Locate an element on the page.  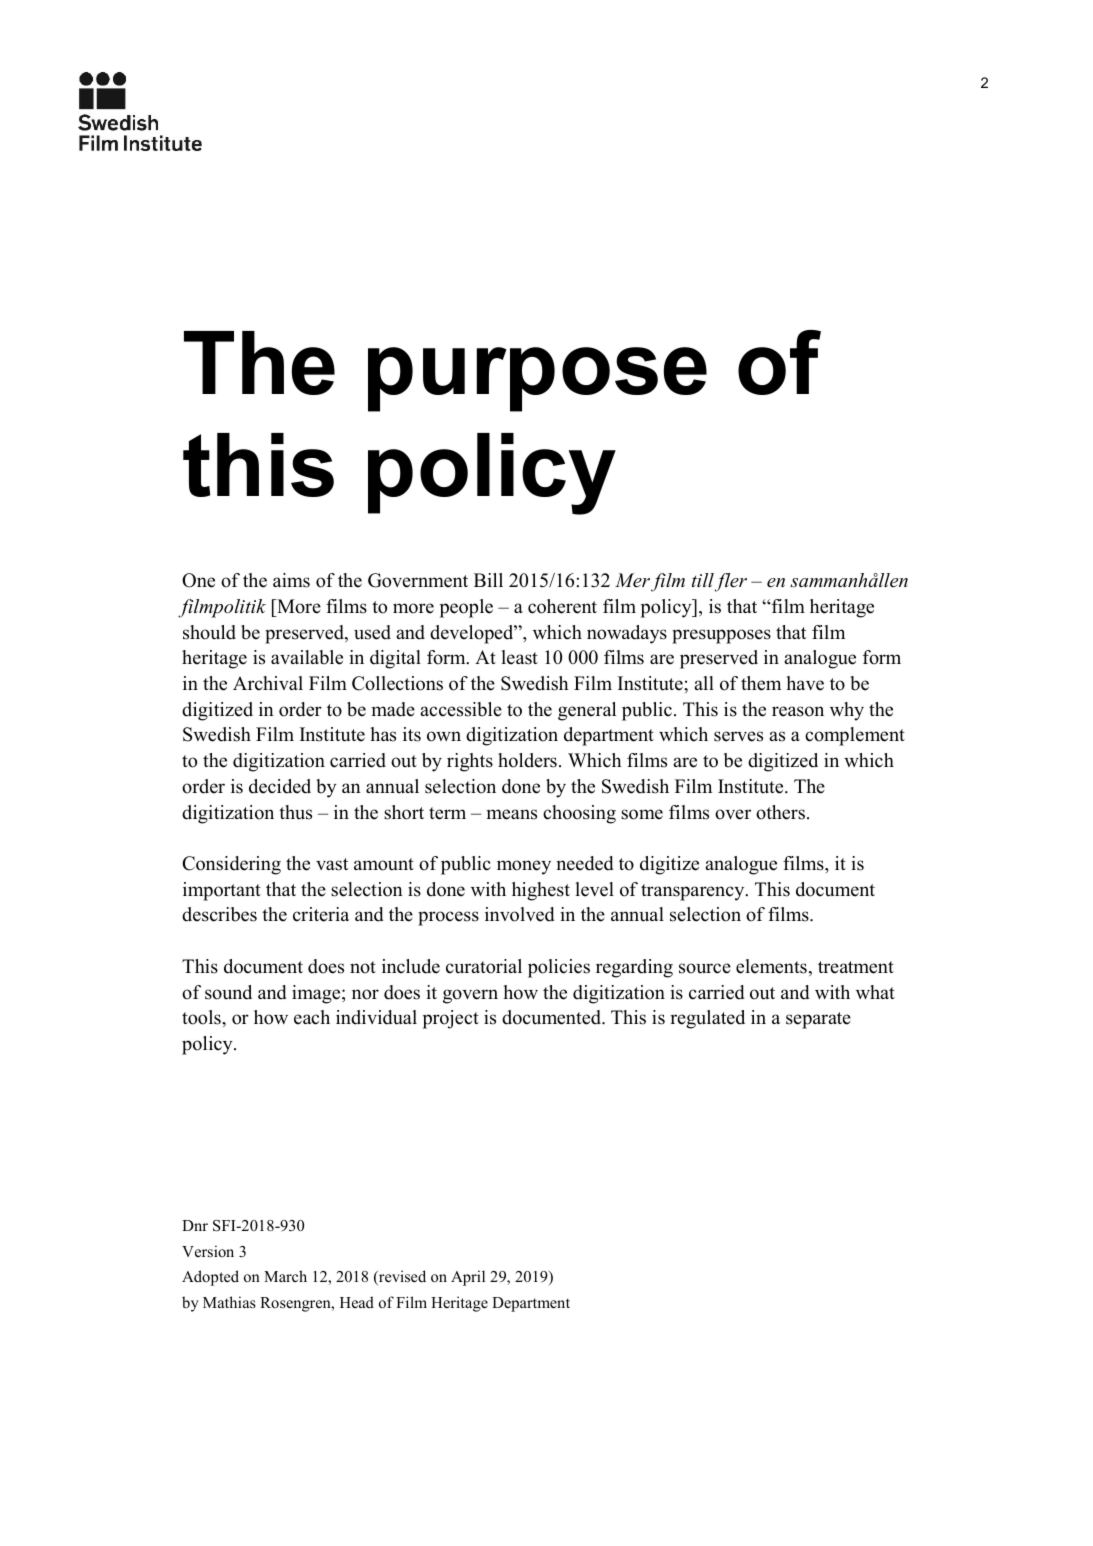
sound is located at coordinates (228, 992).
